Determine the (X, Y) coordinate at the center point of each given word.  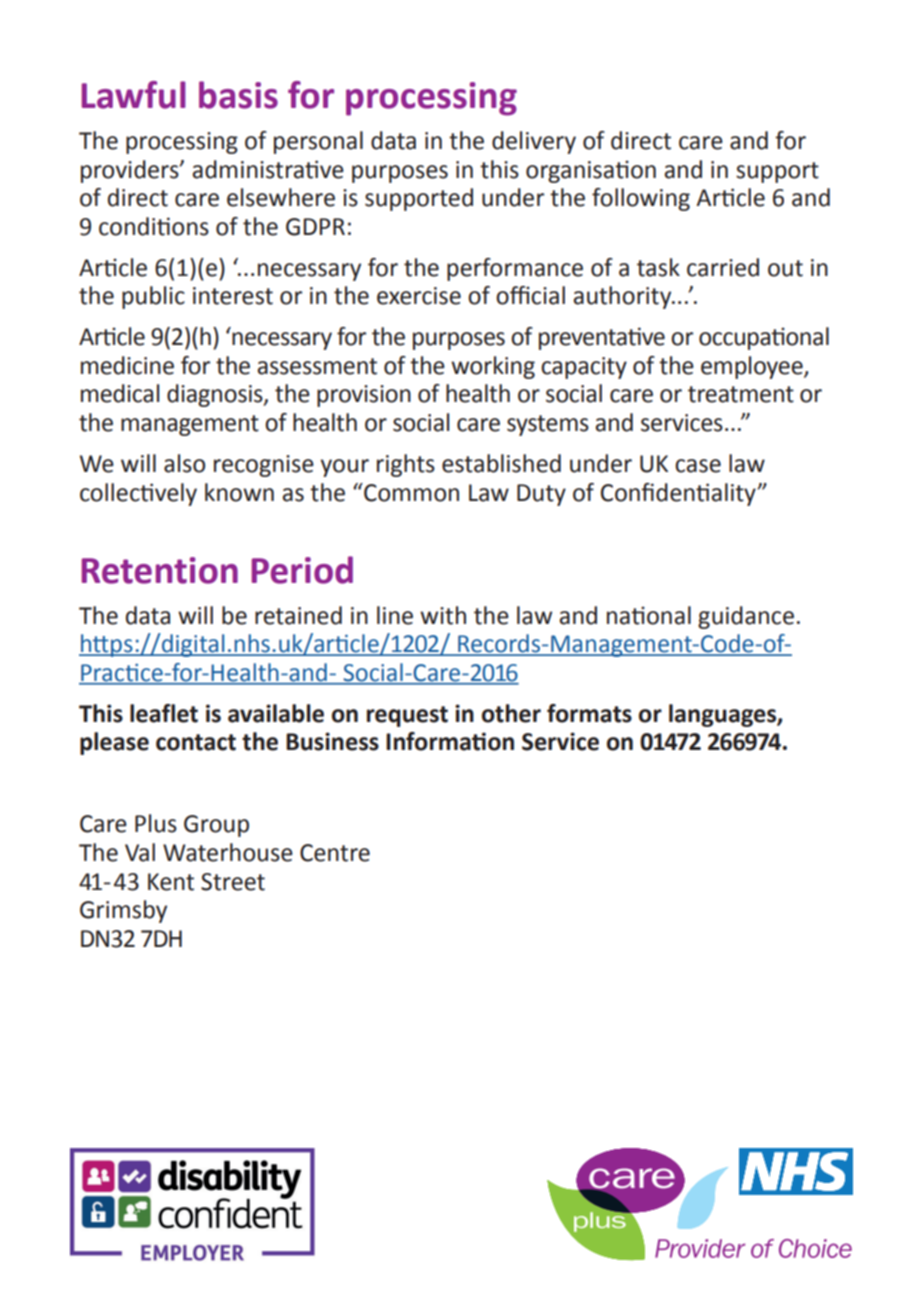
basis (238, 95)
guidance (746, 617)
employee (753, 367)
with (443, 615)
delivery (534, 142)
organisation (591, 171)
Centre (335, 853)
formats (589, 713)
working (493, 367)
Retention (159, 570)
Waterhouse (228, 852)
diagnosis (216, 395)
